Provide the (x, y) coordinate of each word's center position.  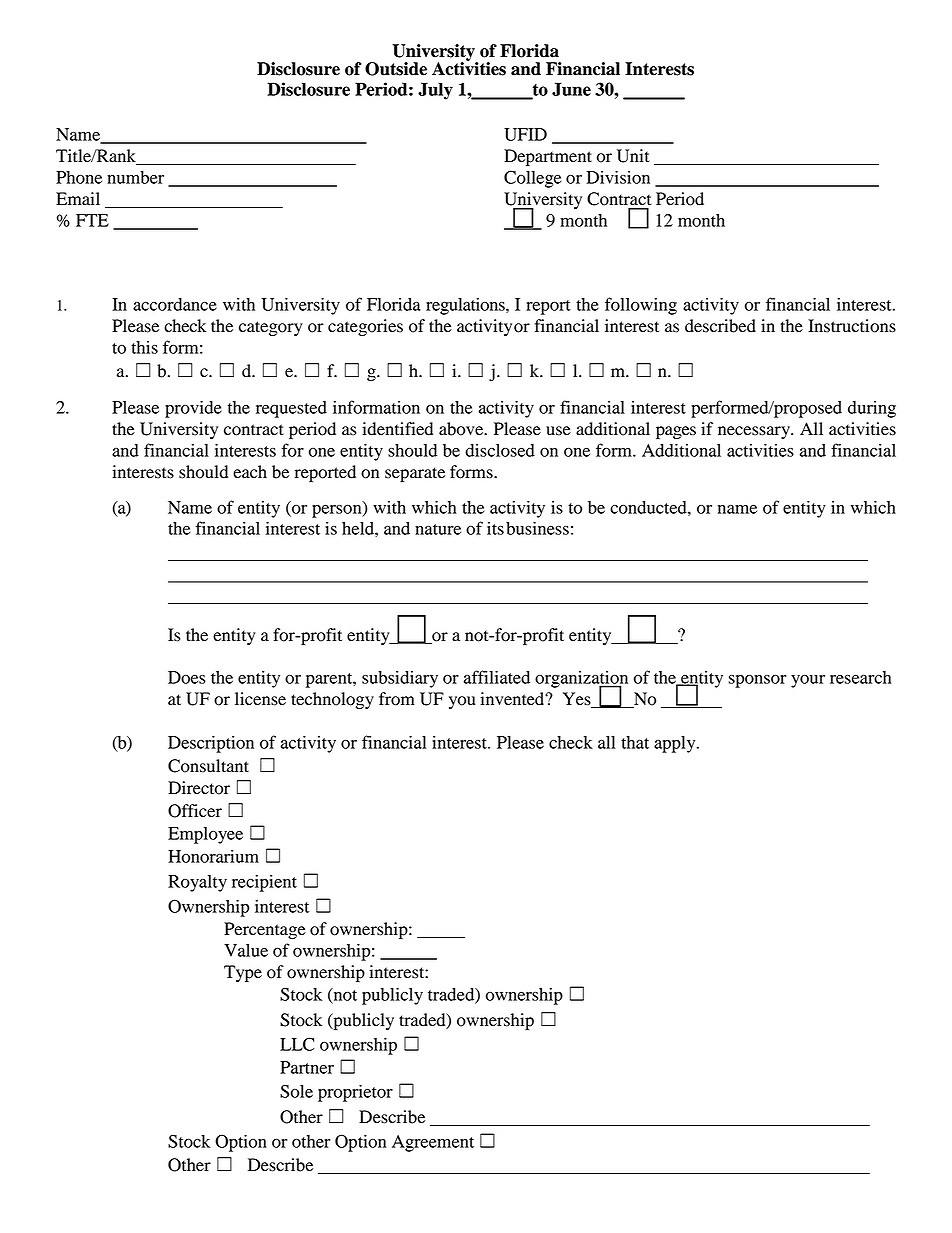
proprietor (355, 1093)
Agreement (433, 1143)
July (435, 91)
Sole (296, 1091)
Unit (633, 156)
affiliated (497, 677)
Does (187, 677)
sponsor (757, 681)
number (135, 177)
